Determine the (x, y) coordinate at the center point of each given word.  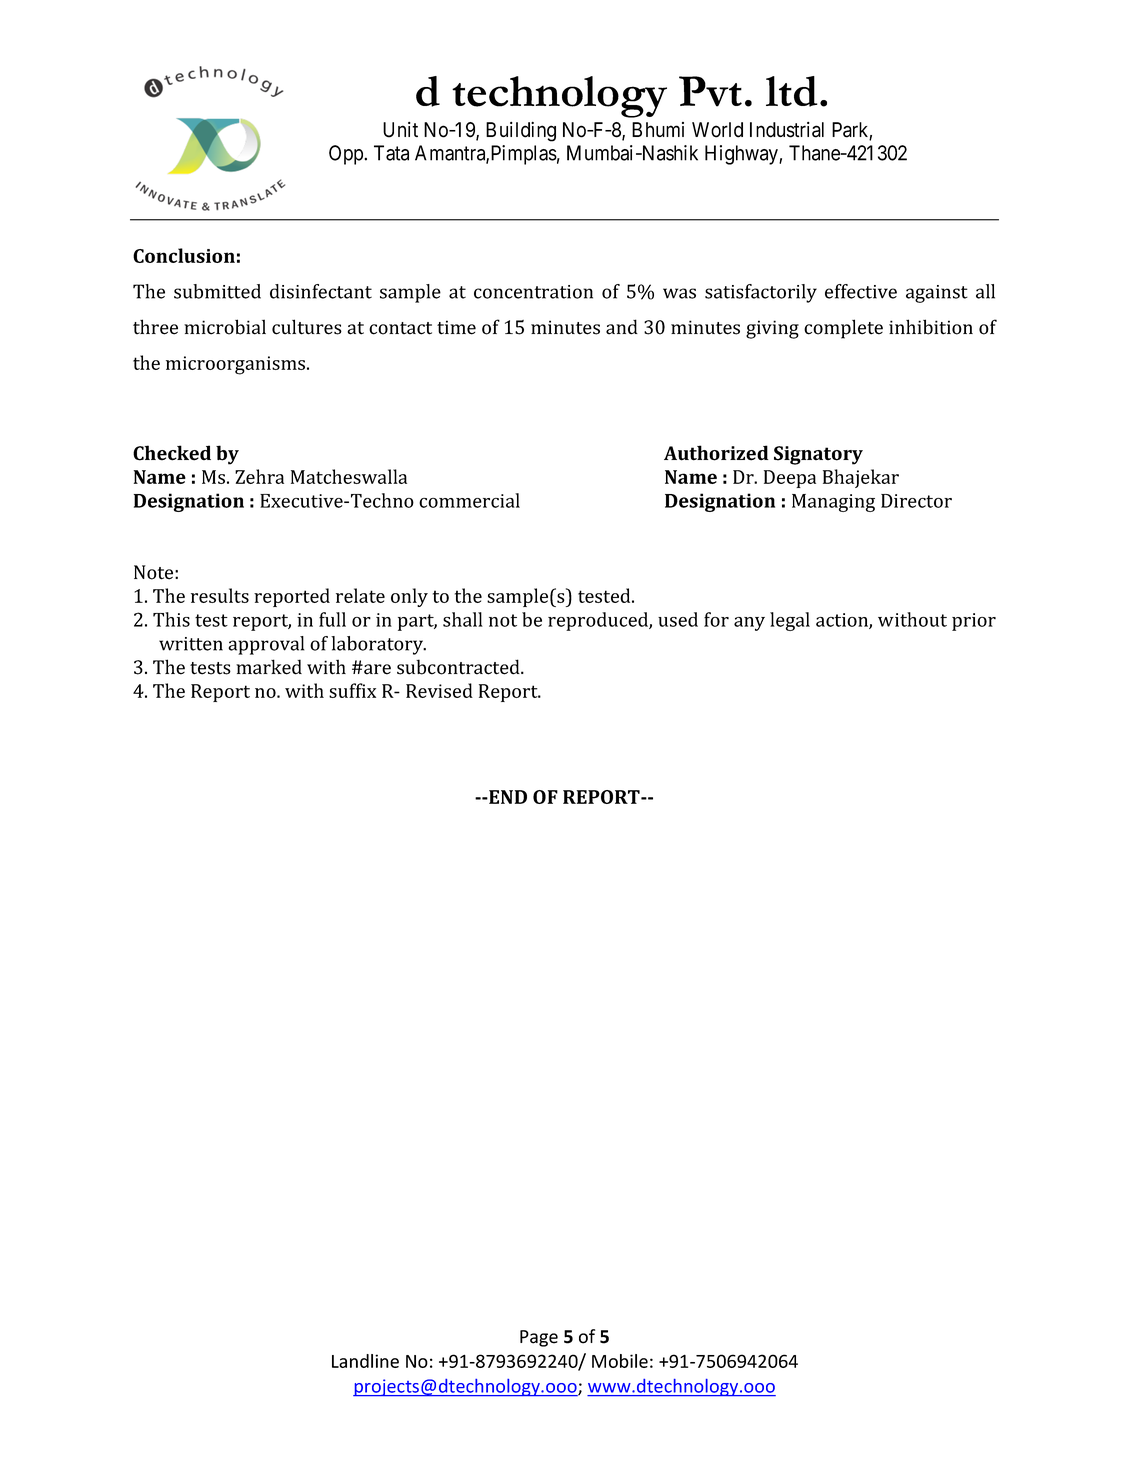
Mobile (620, 1361)
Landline (365, 1361)
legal (790, 621)
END (507, 797)
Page (539, 1338)
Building (521, 131)
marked (269, 667)
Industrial (787, 130)
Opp (347, 155)
